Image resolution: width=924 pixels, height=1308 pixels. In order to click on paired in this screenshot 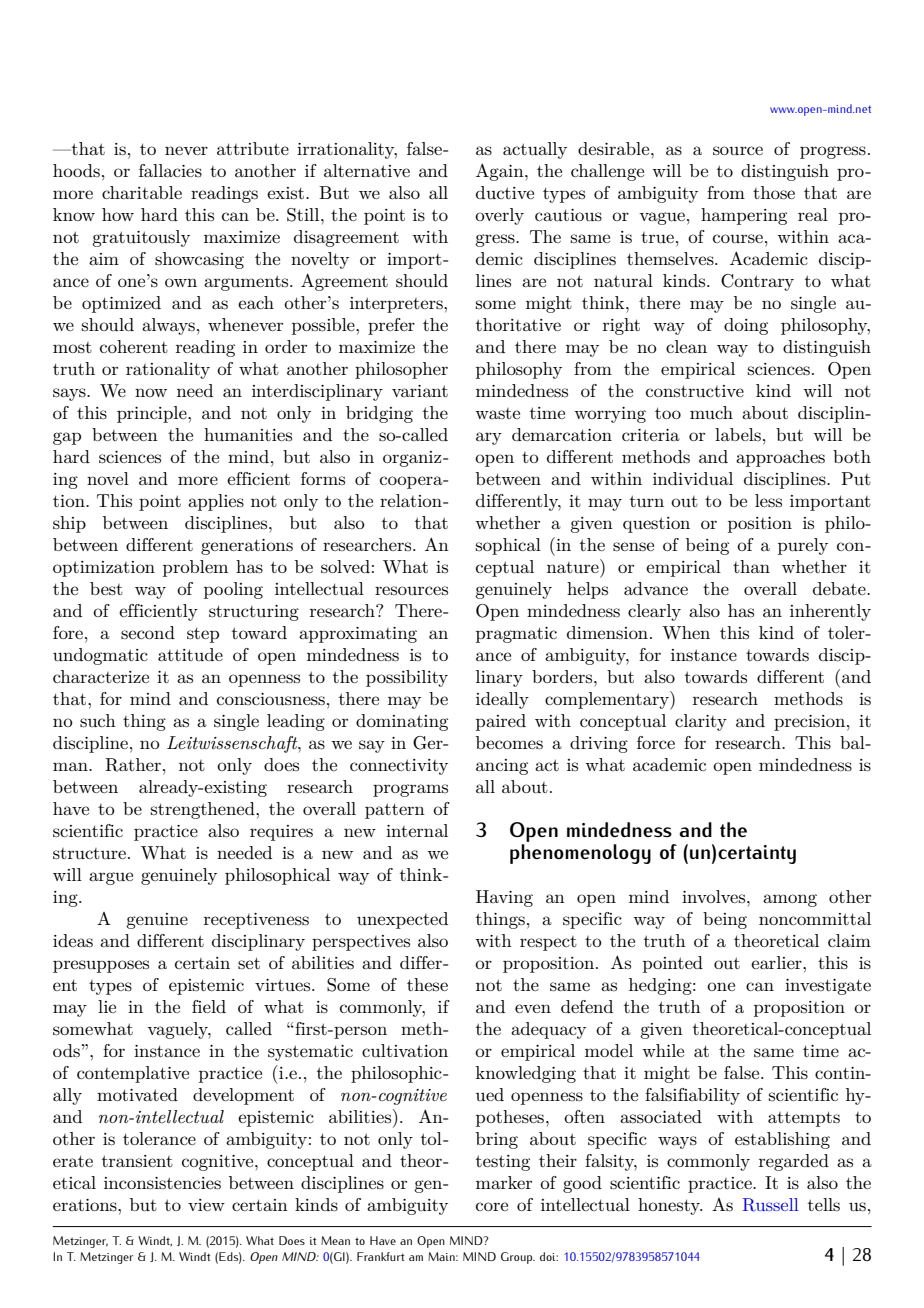, I will do `click(501, 722)`.
